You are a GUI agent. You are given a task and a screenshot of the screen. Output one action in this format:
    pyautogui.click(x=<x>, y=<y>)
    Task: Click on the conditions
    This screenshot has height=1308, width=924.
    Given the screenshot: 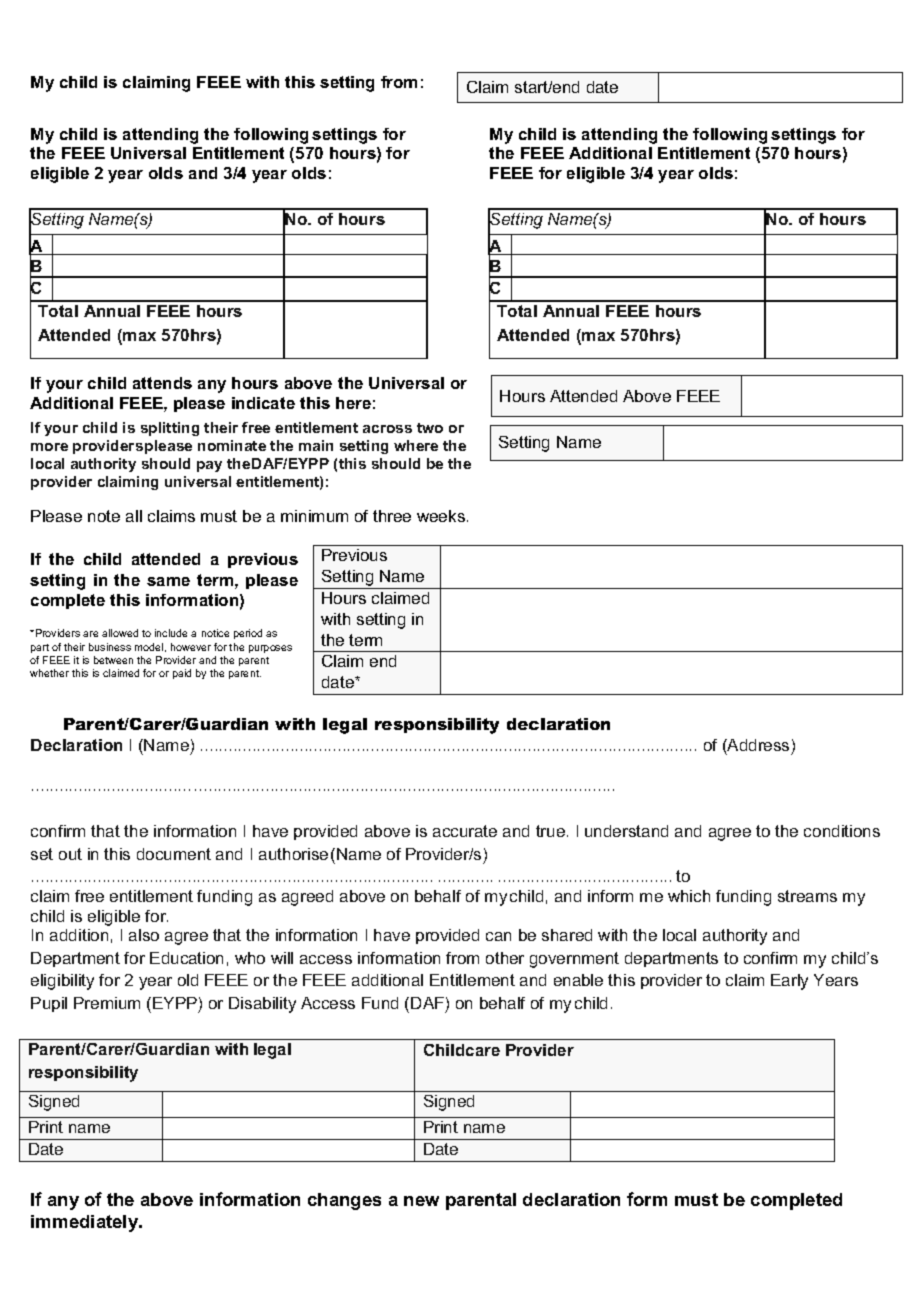 What is the action you would take?
    pyautogui.click(x=842, y=831)
